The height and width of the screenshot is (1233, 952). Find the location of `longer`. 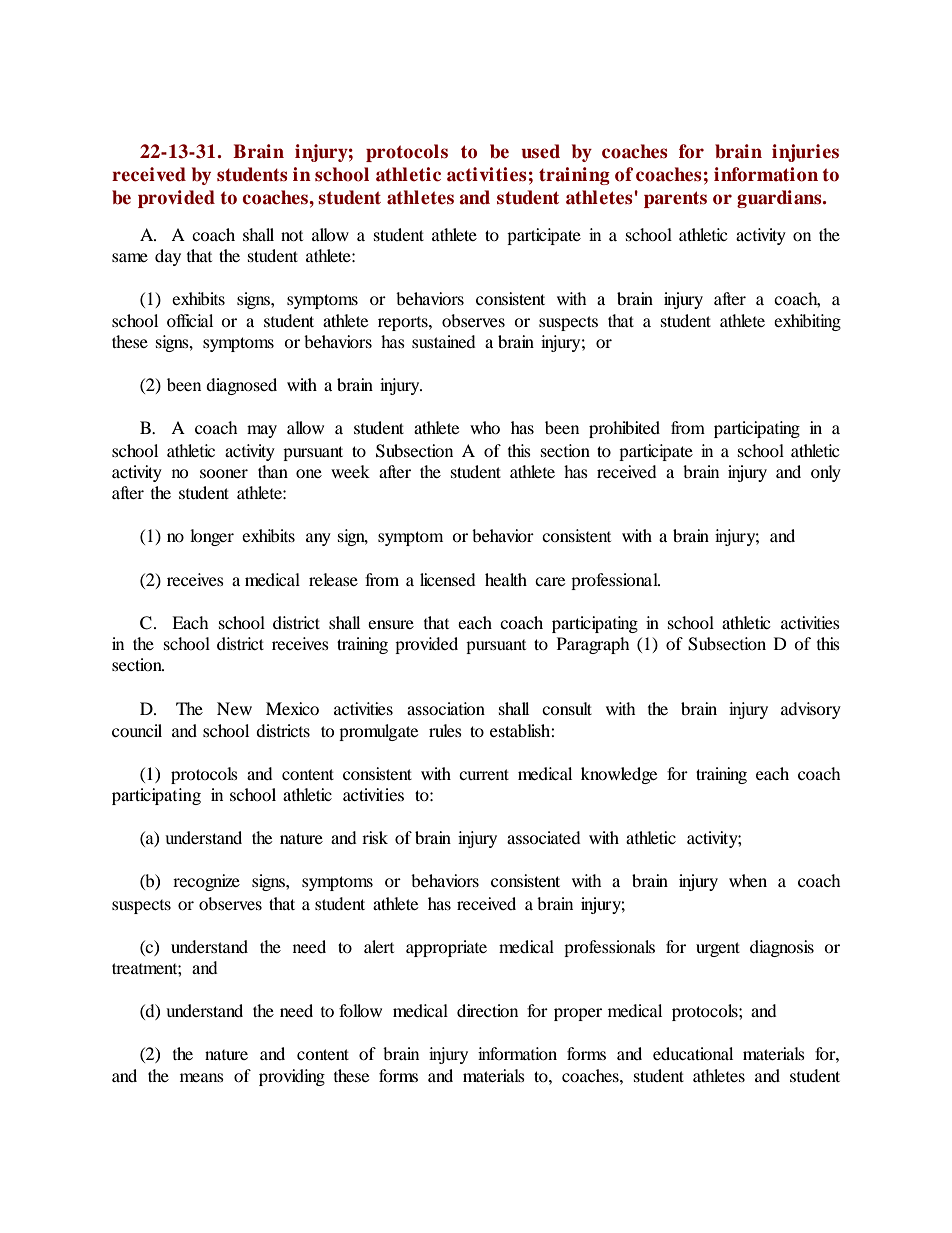

longer is located at coordinates (212, 537).
